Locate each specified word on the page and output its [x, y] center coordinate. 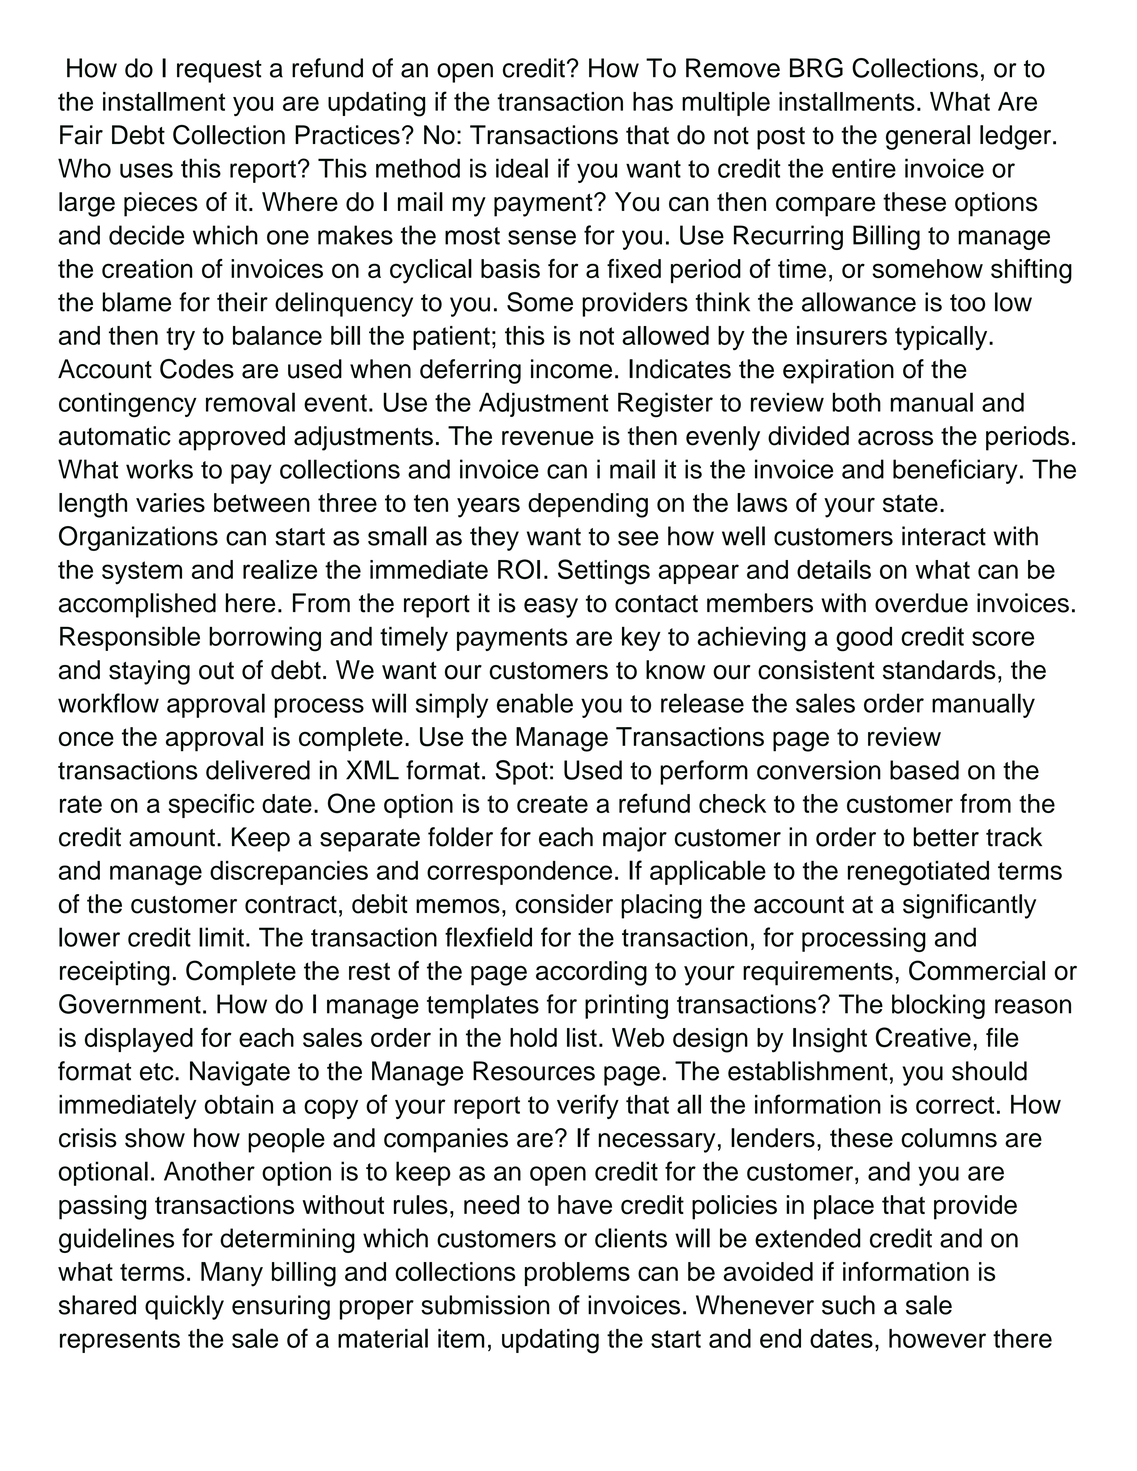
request [219, 71]
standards [939, 670]
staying [149, 672]
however [937, 1338]
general [928, 137]
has [653, 101]
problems [577, 1274]
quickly [184, 1307]
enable [535, 703]
